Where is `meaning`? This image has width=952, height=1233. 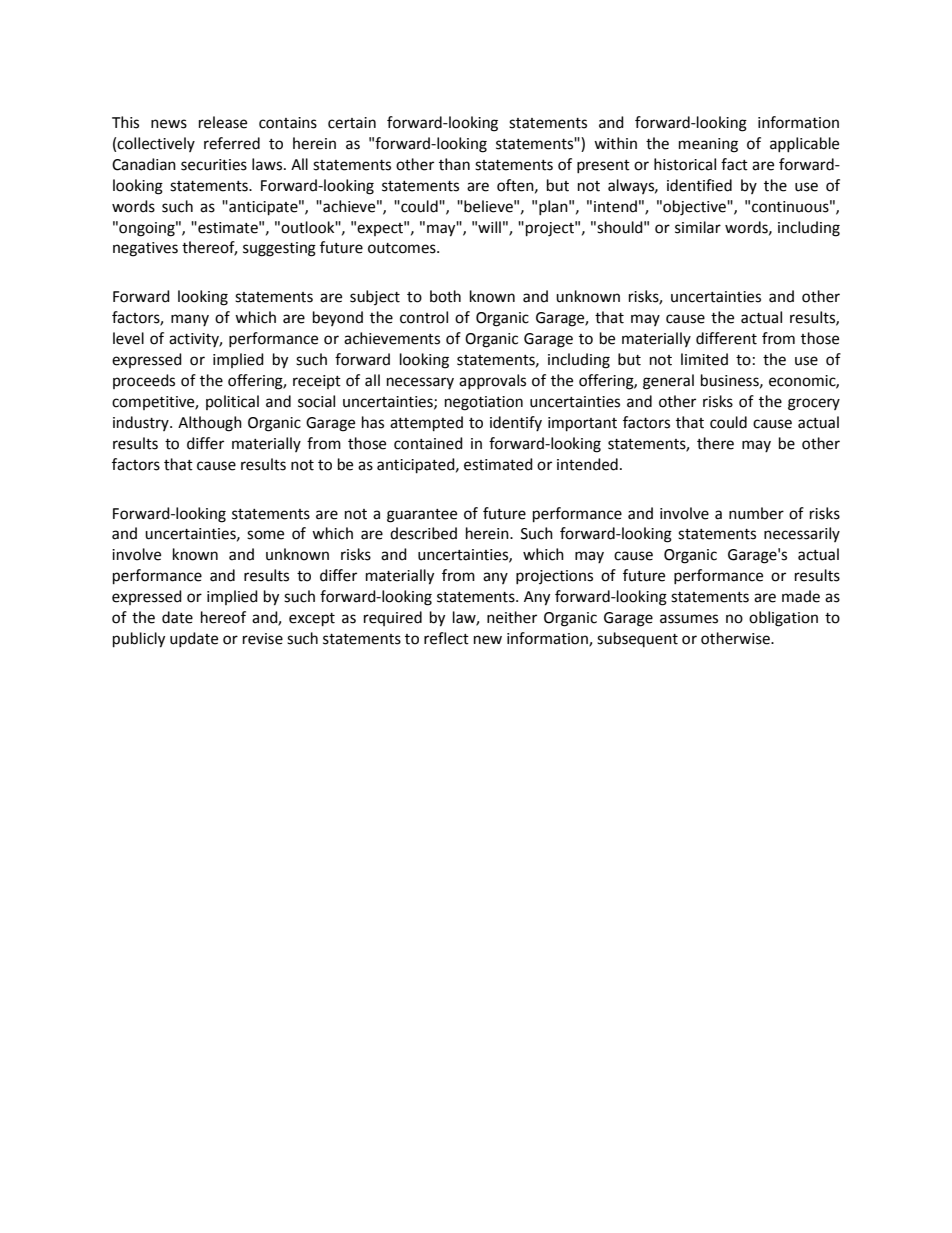 meaning is located at coordinates (708, 145).
